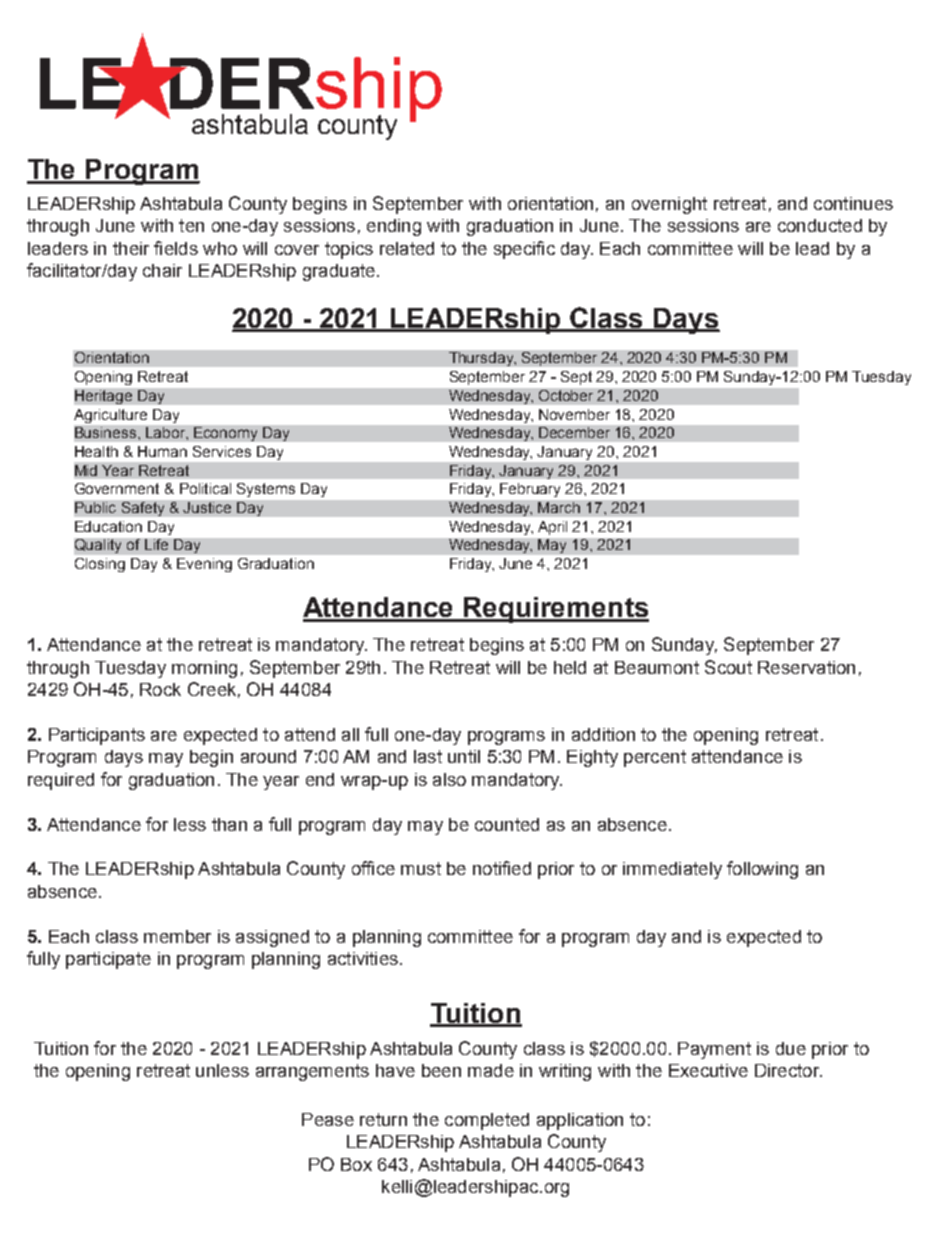  Describe the element at coordinates (176, 248) in the image. I see `fields` at that location.
